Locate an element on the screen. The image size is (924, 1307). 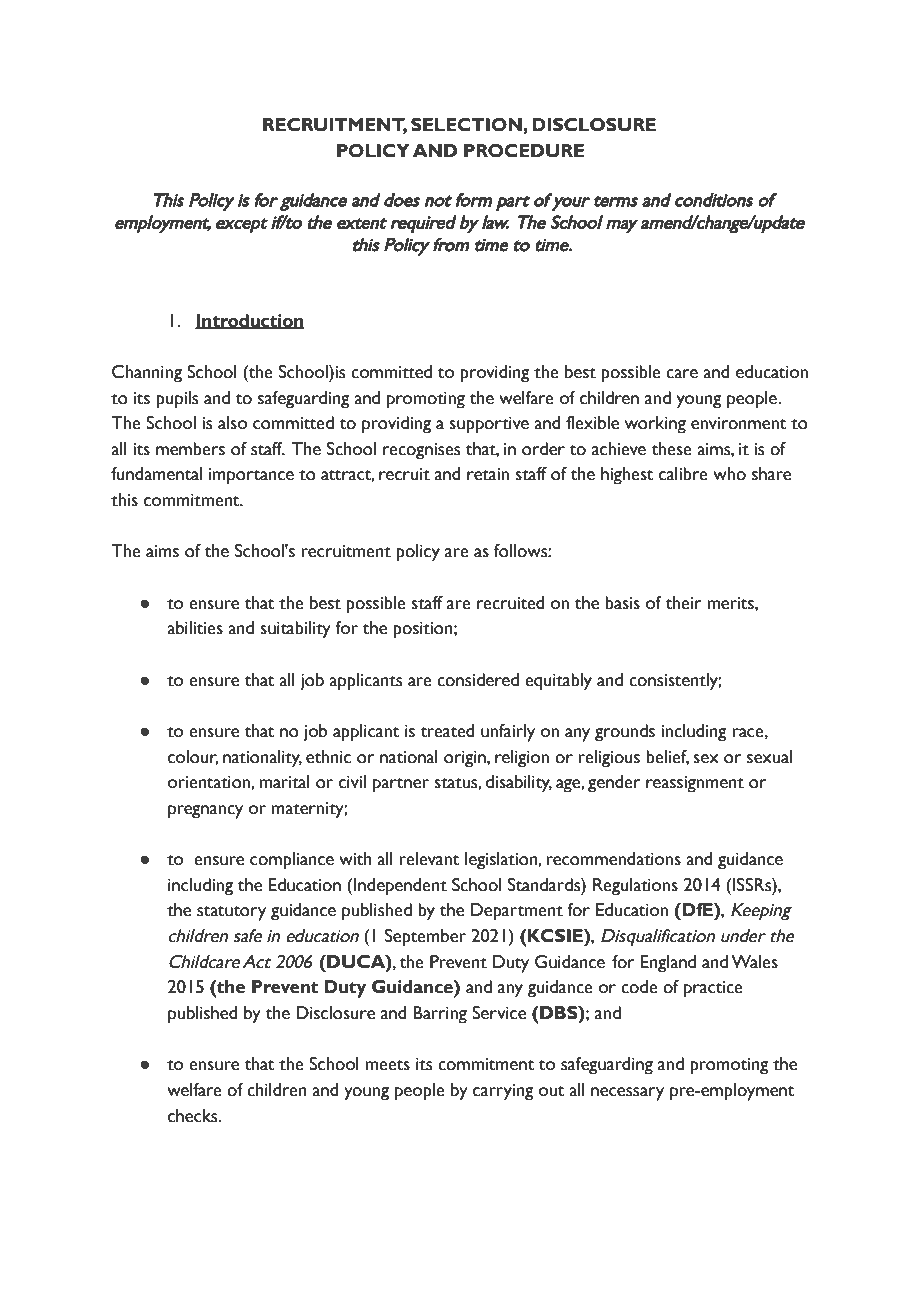
PROCEDURE is located at coordinates (524, 151).
